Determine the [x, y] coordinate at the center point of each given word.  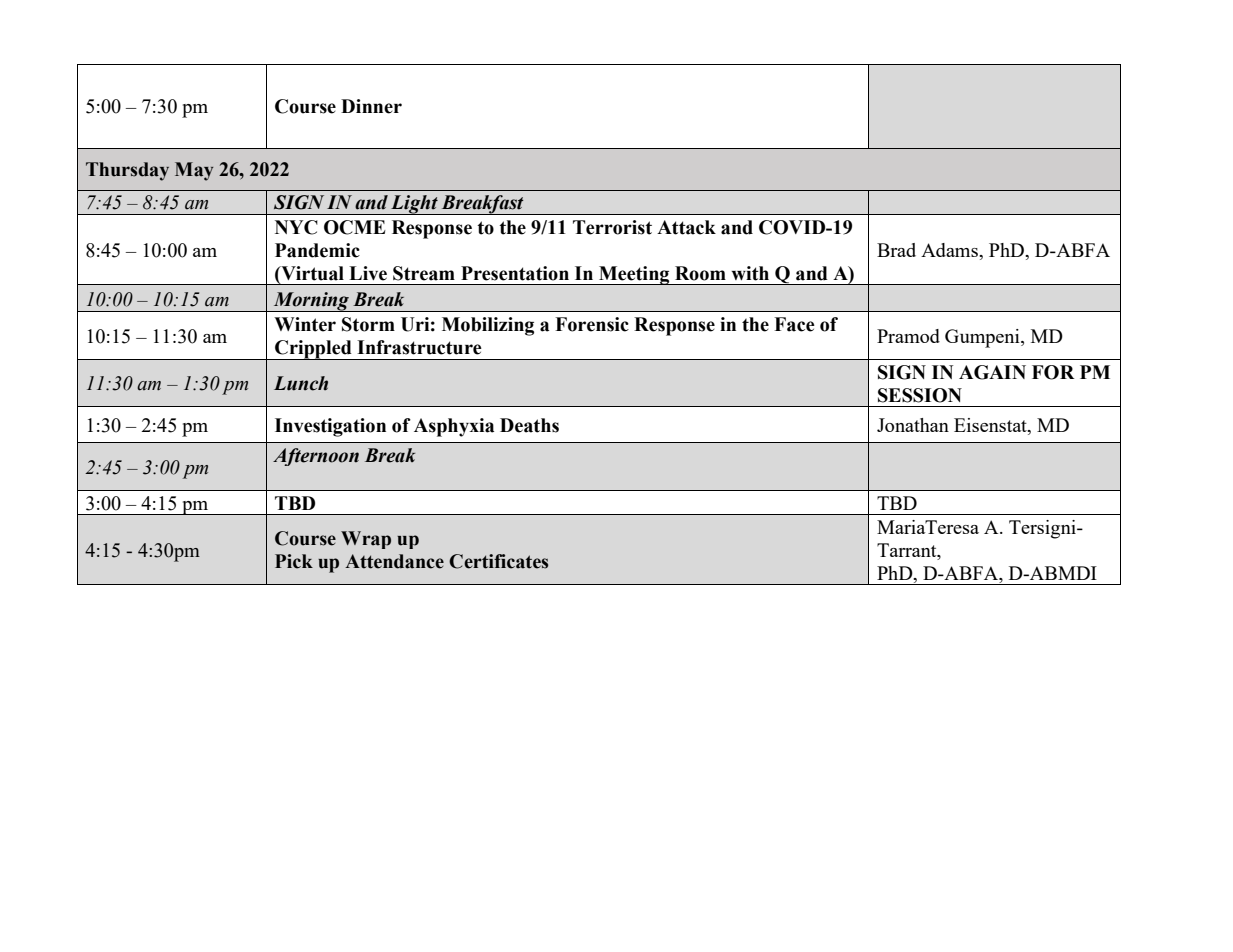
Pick [294, 561]
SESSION [920, 395]
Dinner [371, 106]
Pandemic [317, 250]
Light [414, 205]
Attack [686, 227]
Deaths [529, 425]
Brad [896, 250]
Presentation [515, 273]
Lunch [301, 383]
